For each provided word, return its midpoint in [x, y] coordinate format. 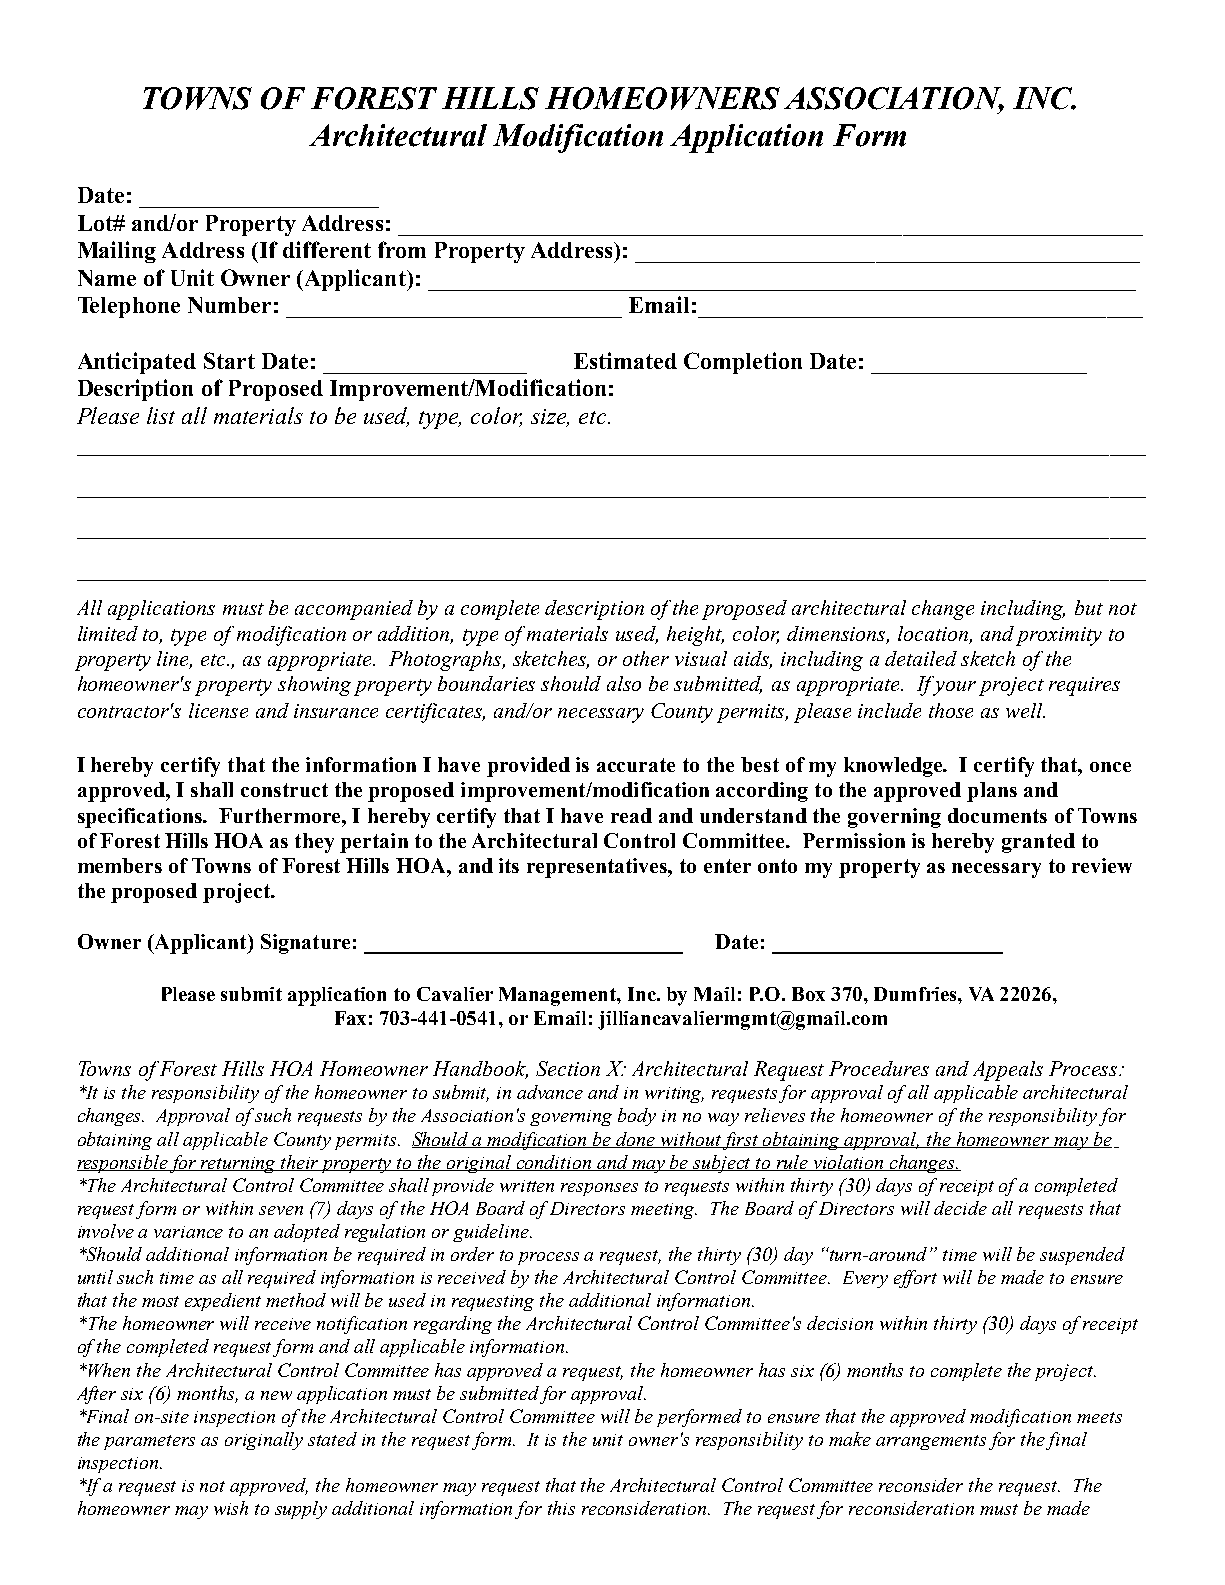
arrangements [931, 1442]
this [561, 1508]
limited [108, 633]
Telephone [129, 307]
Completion [743, 363]
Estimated [625, 360]
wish [231, 1508]
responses [599, 1189]
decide [960, 1208]
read [631, 815]
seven [281, 1210]
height [695, 636]
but [1089, 607]
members [120, 865]
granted [1038, 843]
